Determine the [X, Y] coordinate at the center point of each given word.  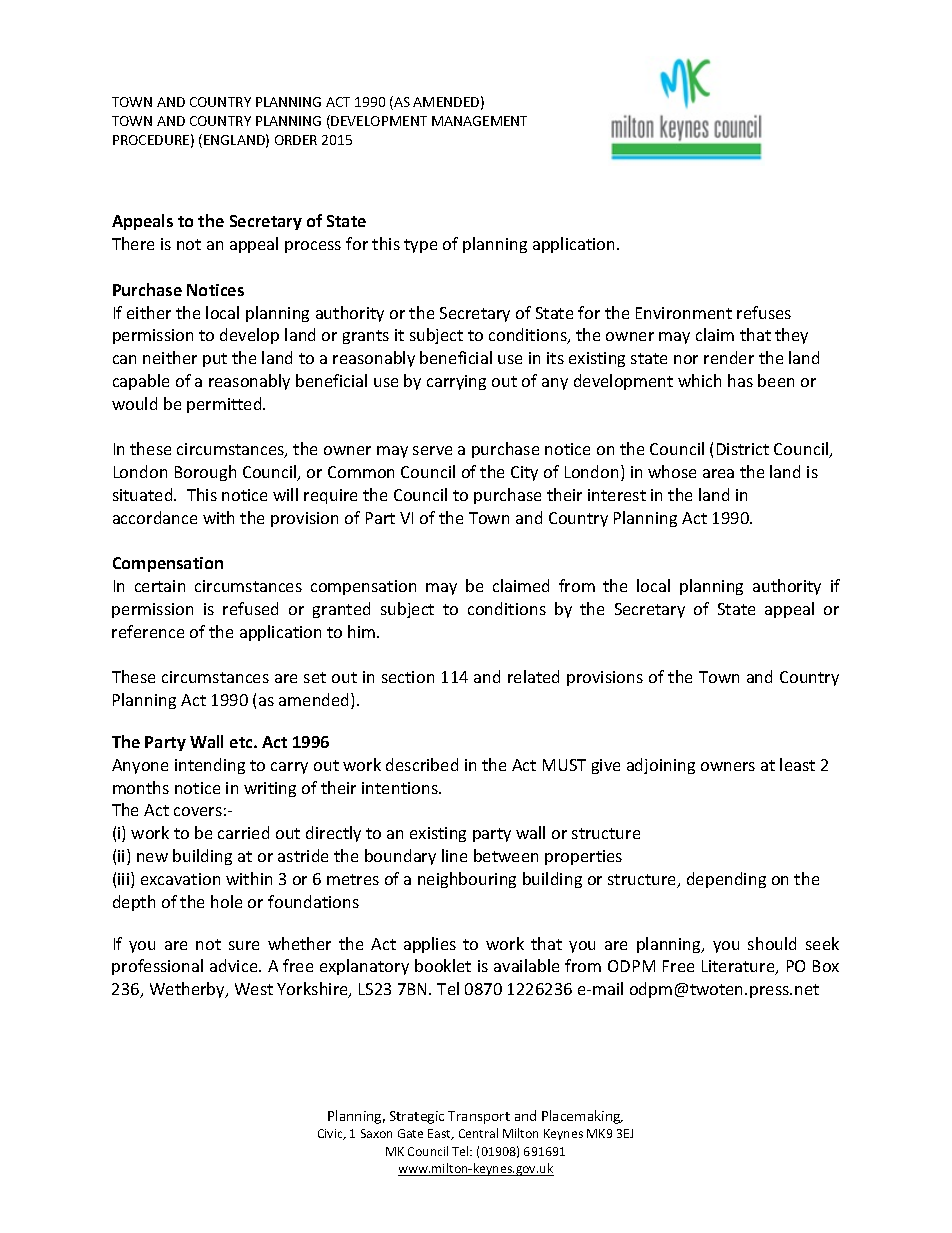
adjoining [661, 766]
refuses [764, 312]
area [718, 473]
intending [210, 766]
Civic [331, 1134]
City [524, 473]
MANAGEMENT [479, 121]
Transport [479, 1117]
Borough [205, 473]
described [422, 764]
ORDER [296, 140]
